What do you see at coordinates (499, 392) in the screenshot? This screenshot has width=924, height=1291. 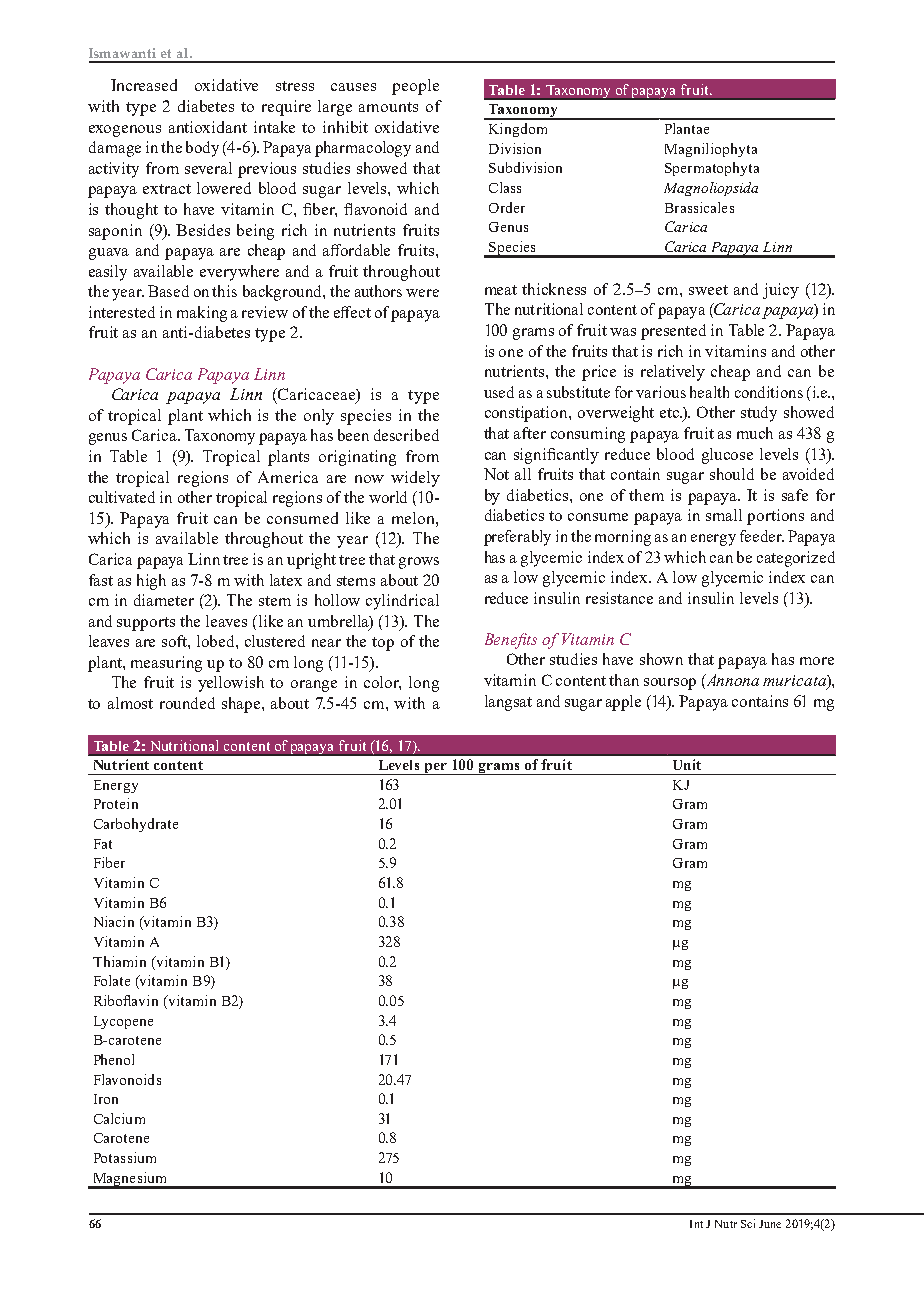 I see `used` at bounding box center [499, 392].
